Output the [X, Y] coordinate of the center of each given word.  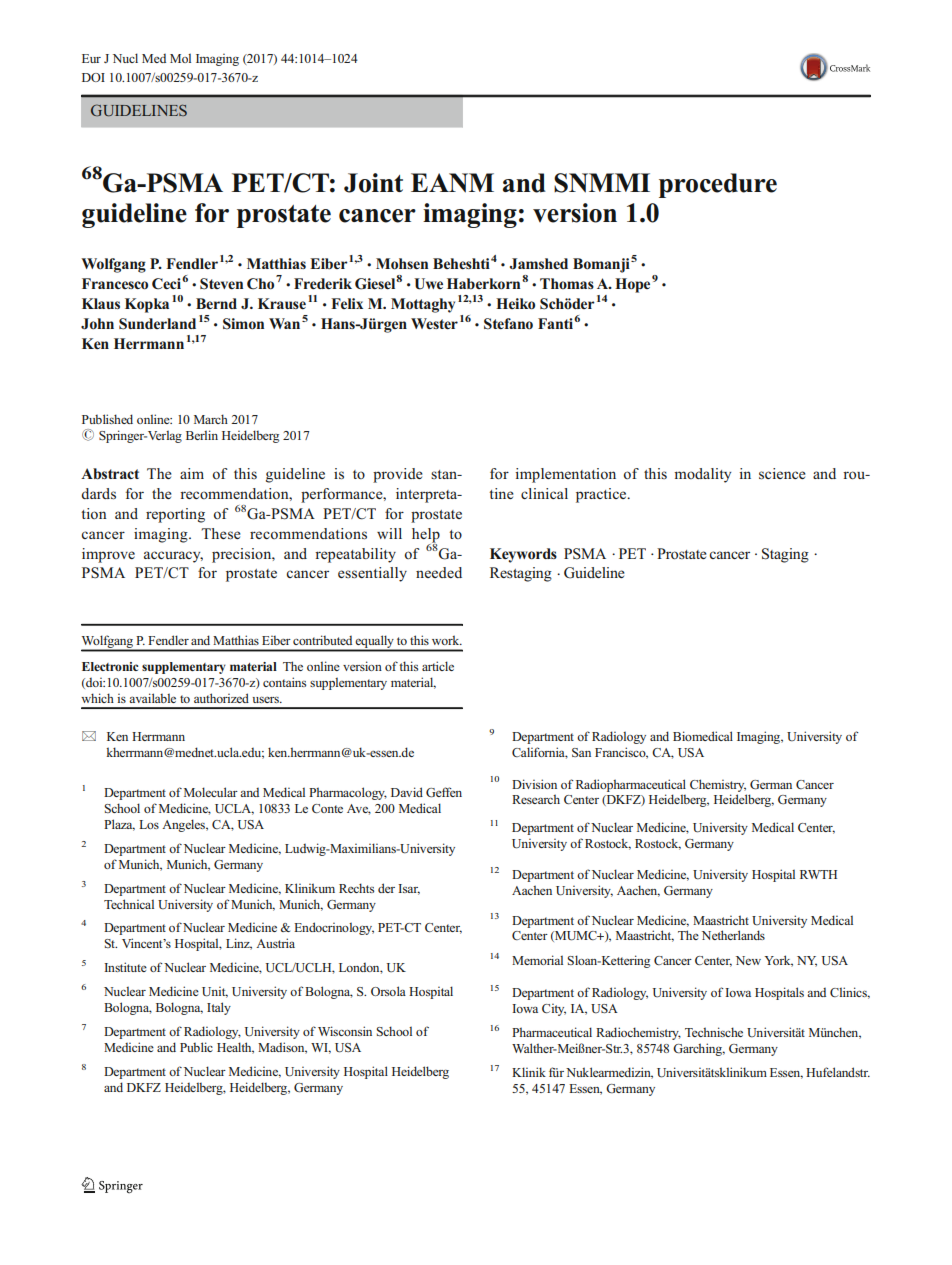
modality [702, 475]
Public [196, 1047]
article [438, 666]
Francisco [621, 753]
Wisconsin [345, 1031]
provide [398, 475]
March [211, 419]
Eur [91, 58]
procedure [718, 185]
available [152, 698]
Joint [373, 183]
